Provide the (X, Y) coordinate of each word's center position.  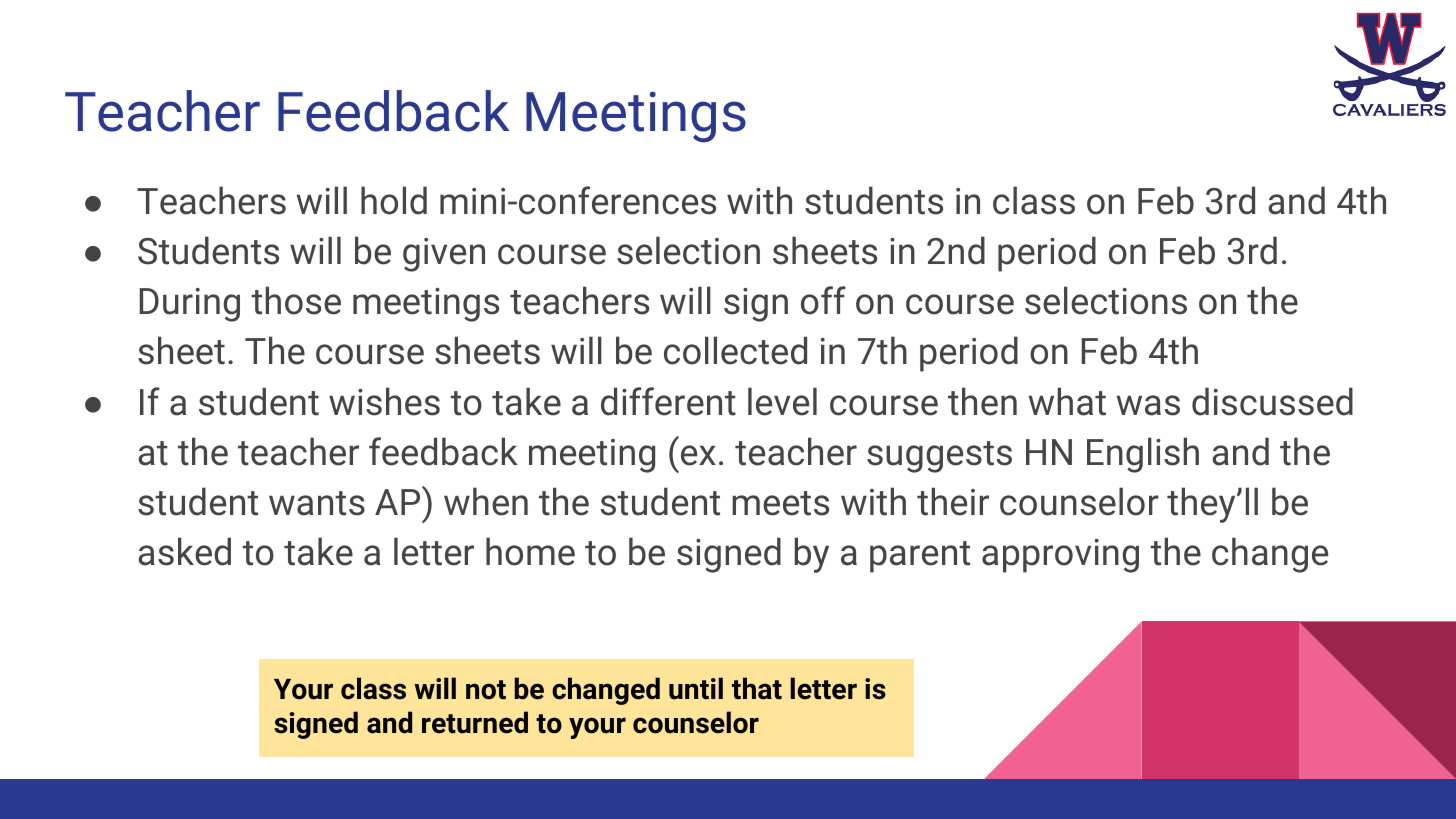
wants (317, 503)
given (444, 255)
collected (735, 350)
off (823, 300)
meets (780, 503)
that (757, 688)
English (1143, 455)
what (1067, 401)
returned (475, 722)
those (296, 300)
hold (394, 200)
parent (920, 557)
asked (184, 551)
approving (1060, 556)
